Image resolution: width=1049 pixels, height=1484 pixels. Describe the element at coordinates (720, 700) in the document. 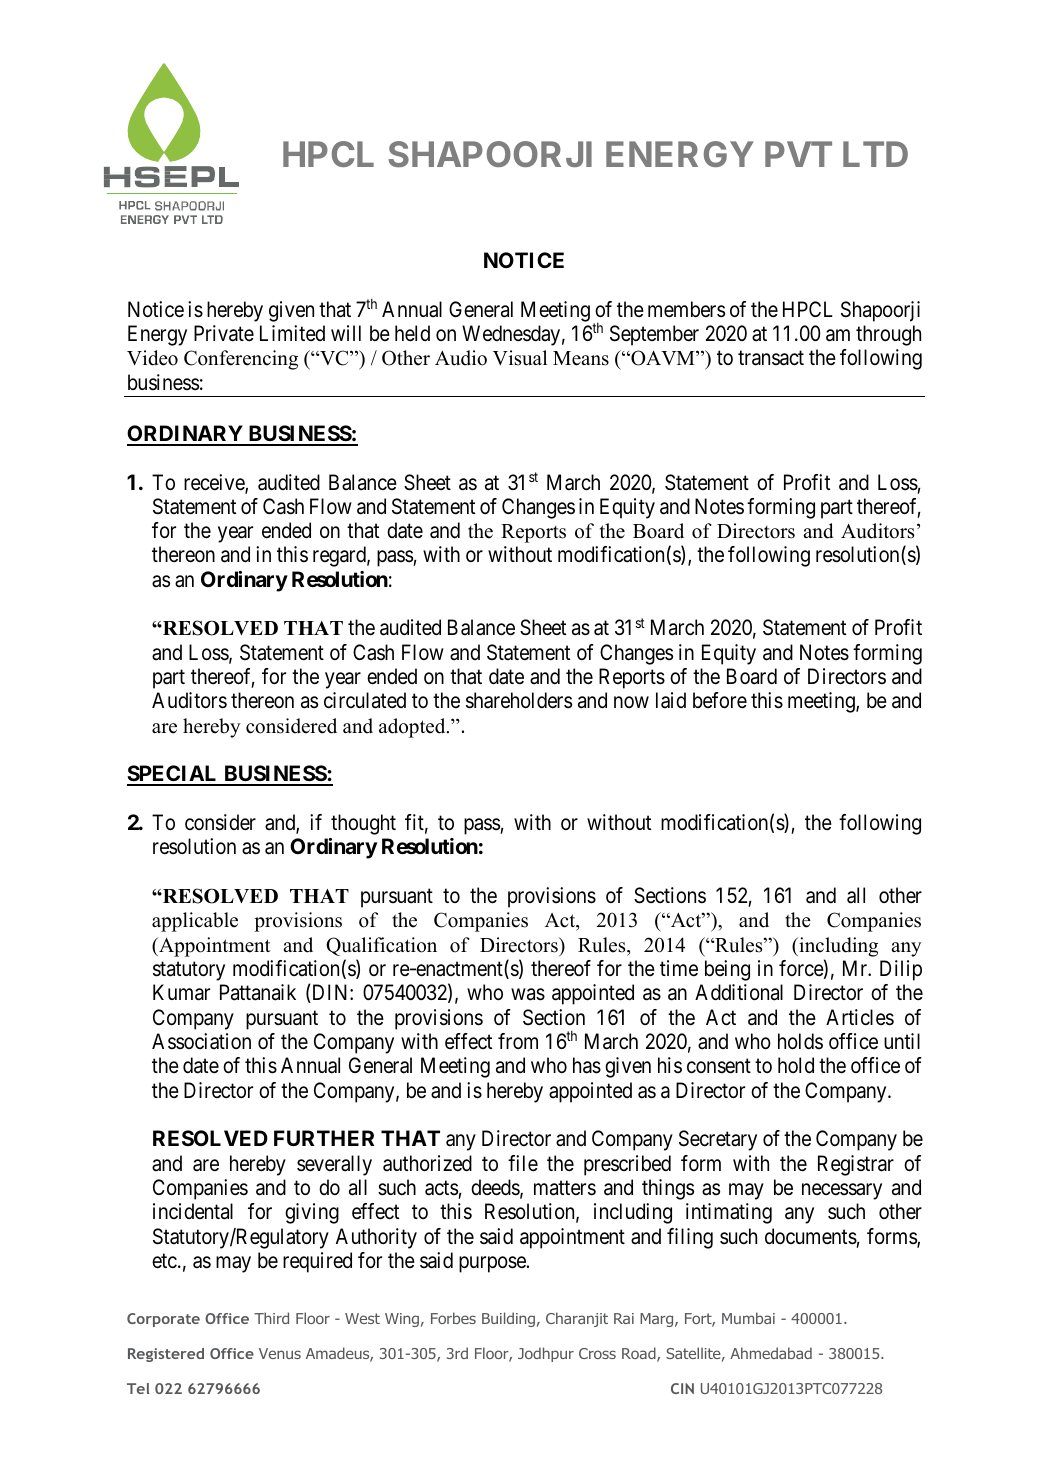

I see `before` at that location.
